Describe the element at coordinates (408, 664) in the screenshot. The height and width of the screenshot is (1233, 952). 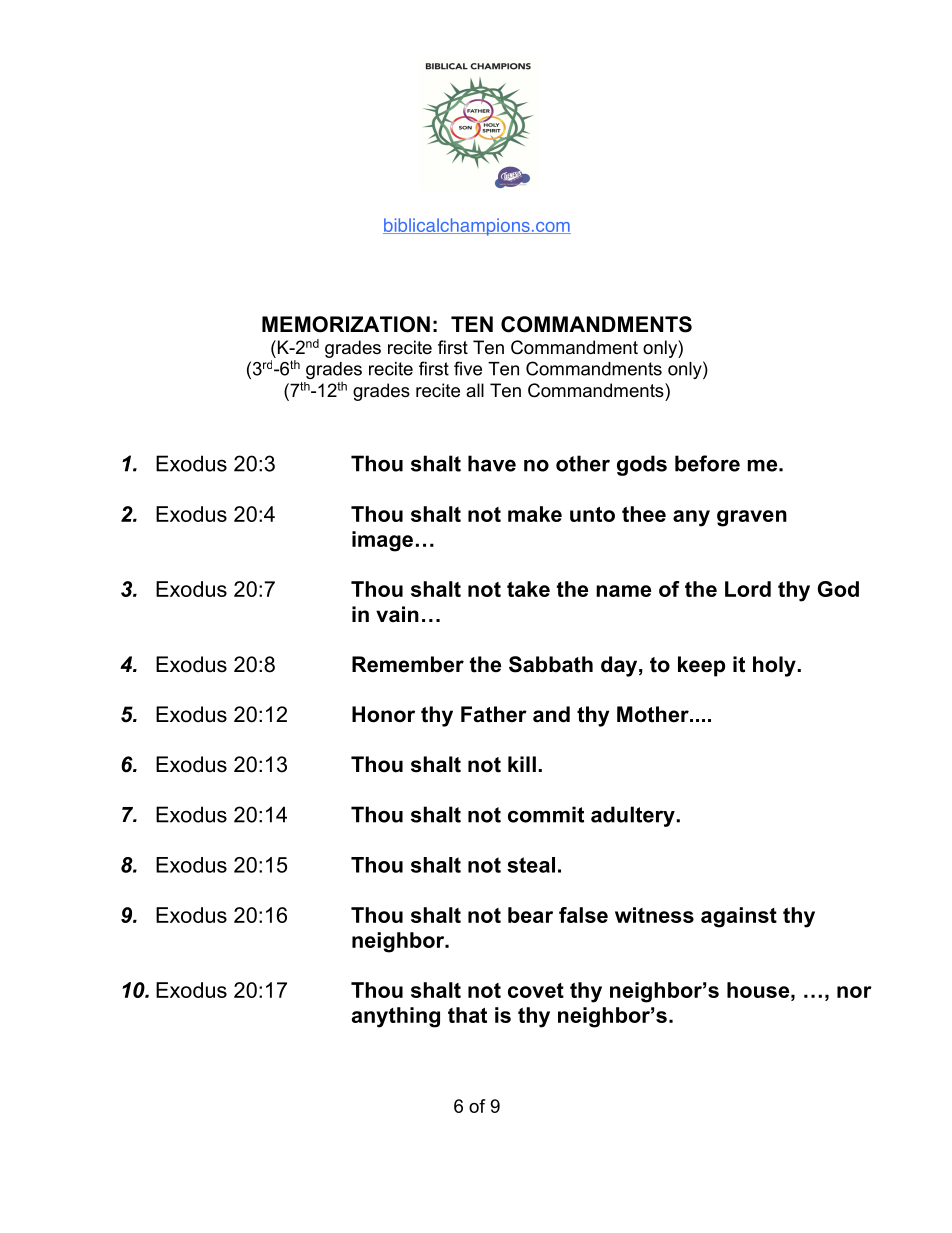
I see `Remember` at that location.
